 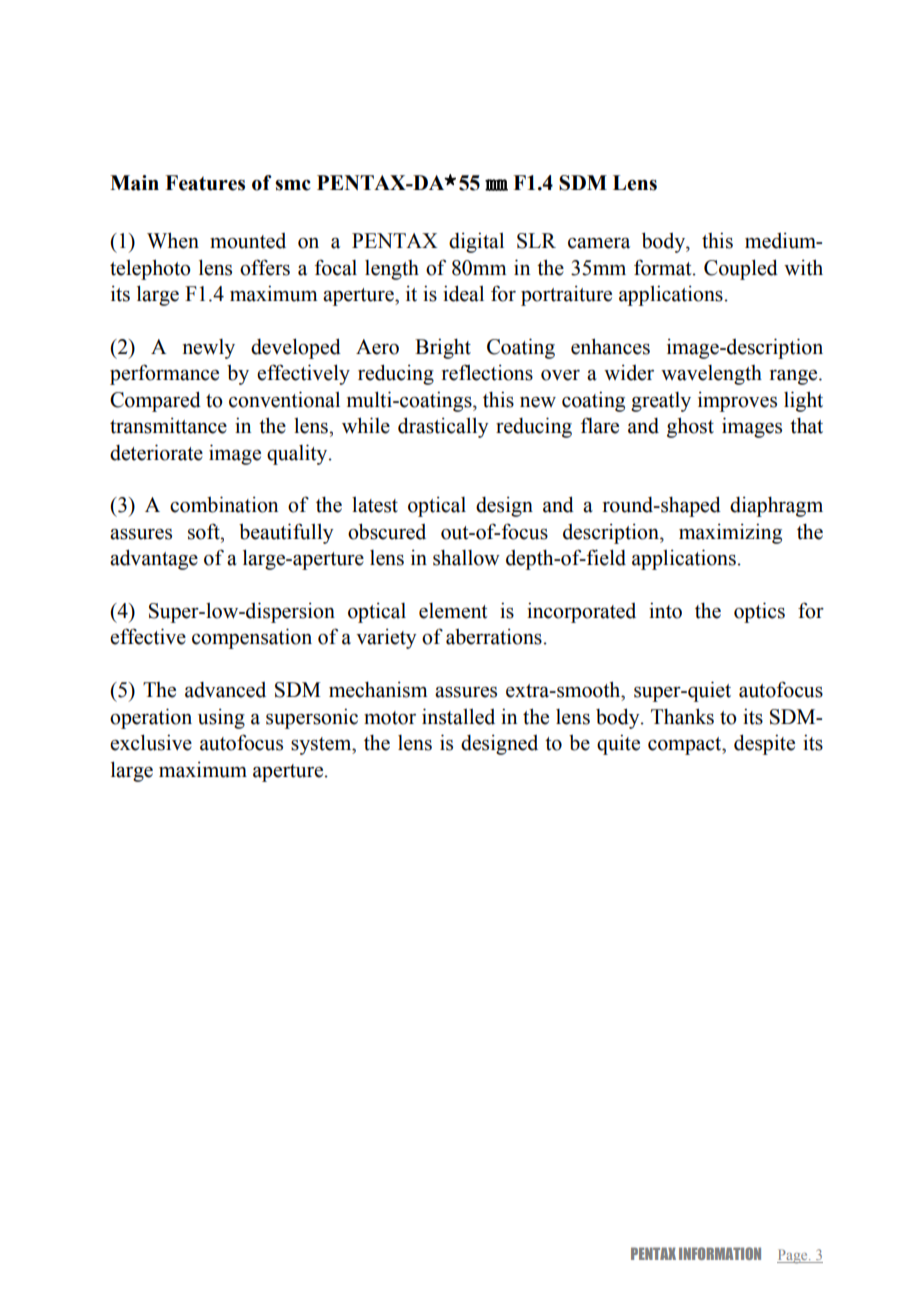 What do you see at coordinates (476, 242) in the page?
I see `digital` at bounding box center [476, 242].
